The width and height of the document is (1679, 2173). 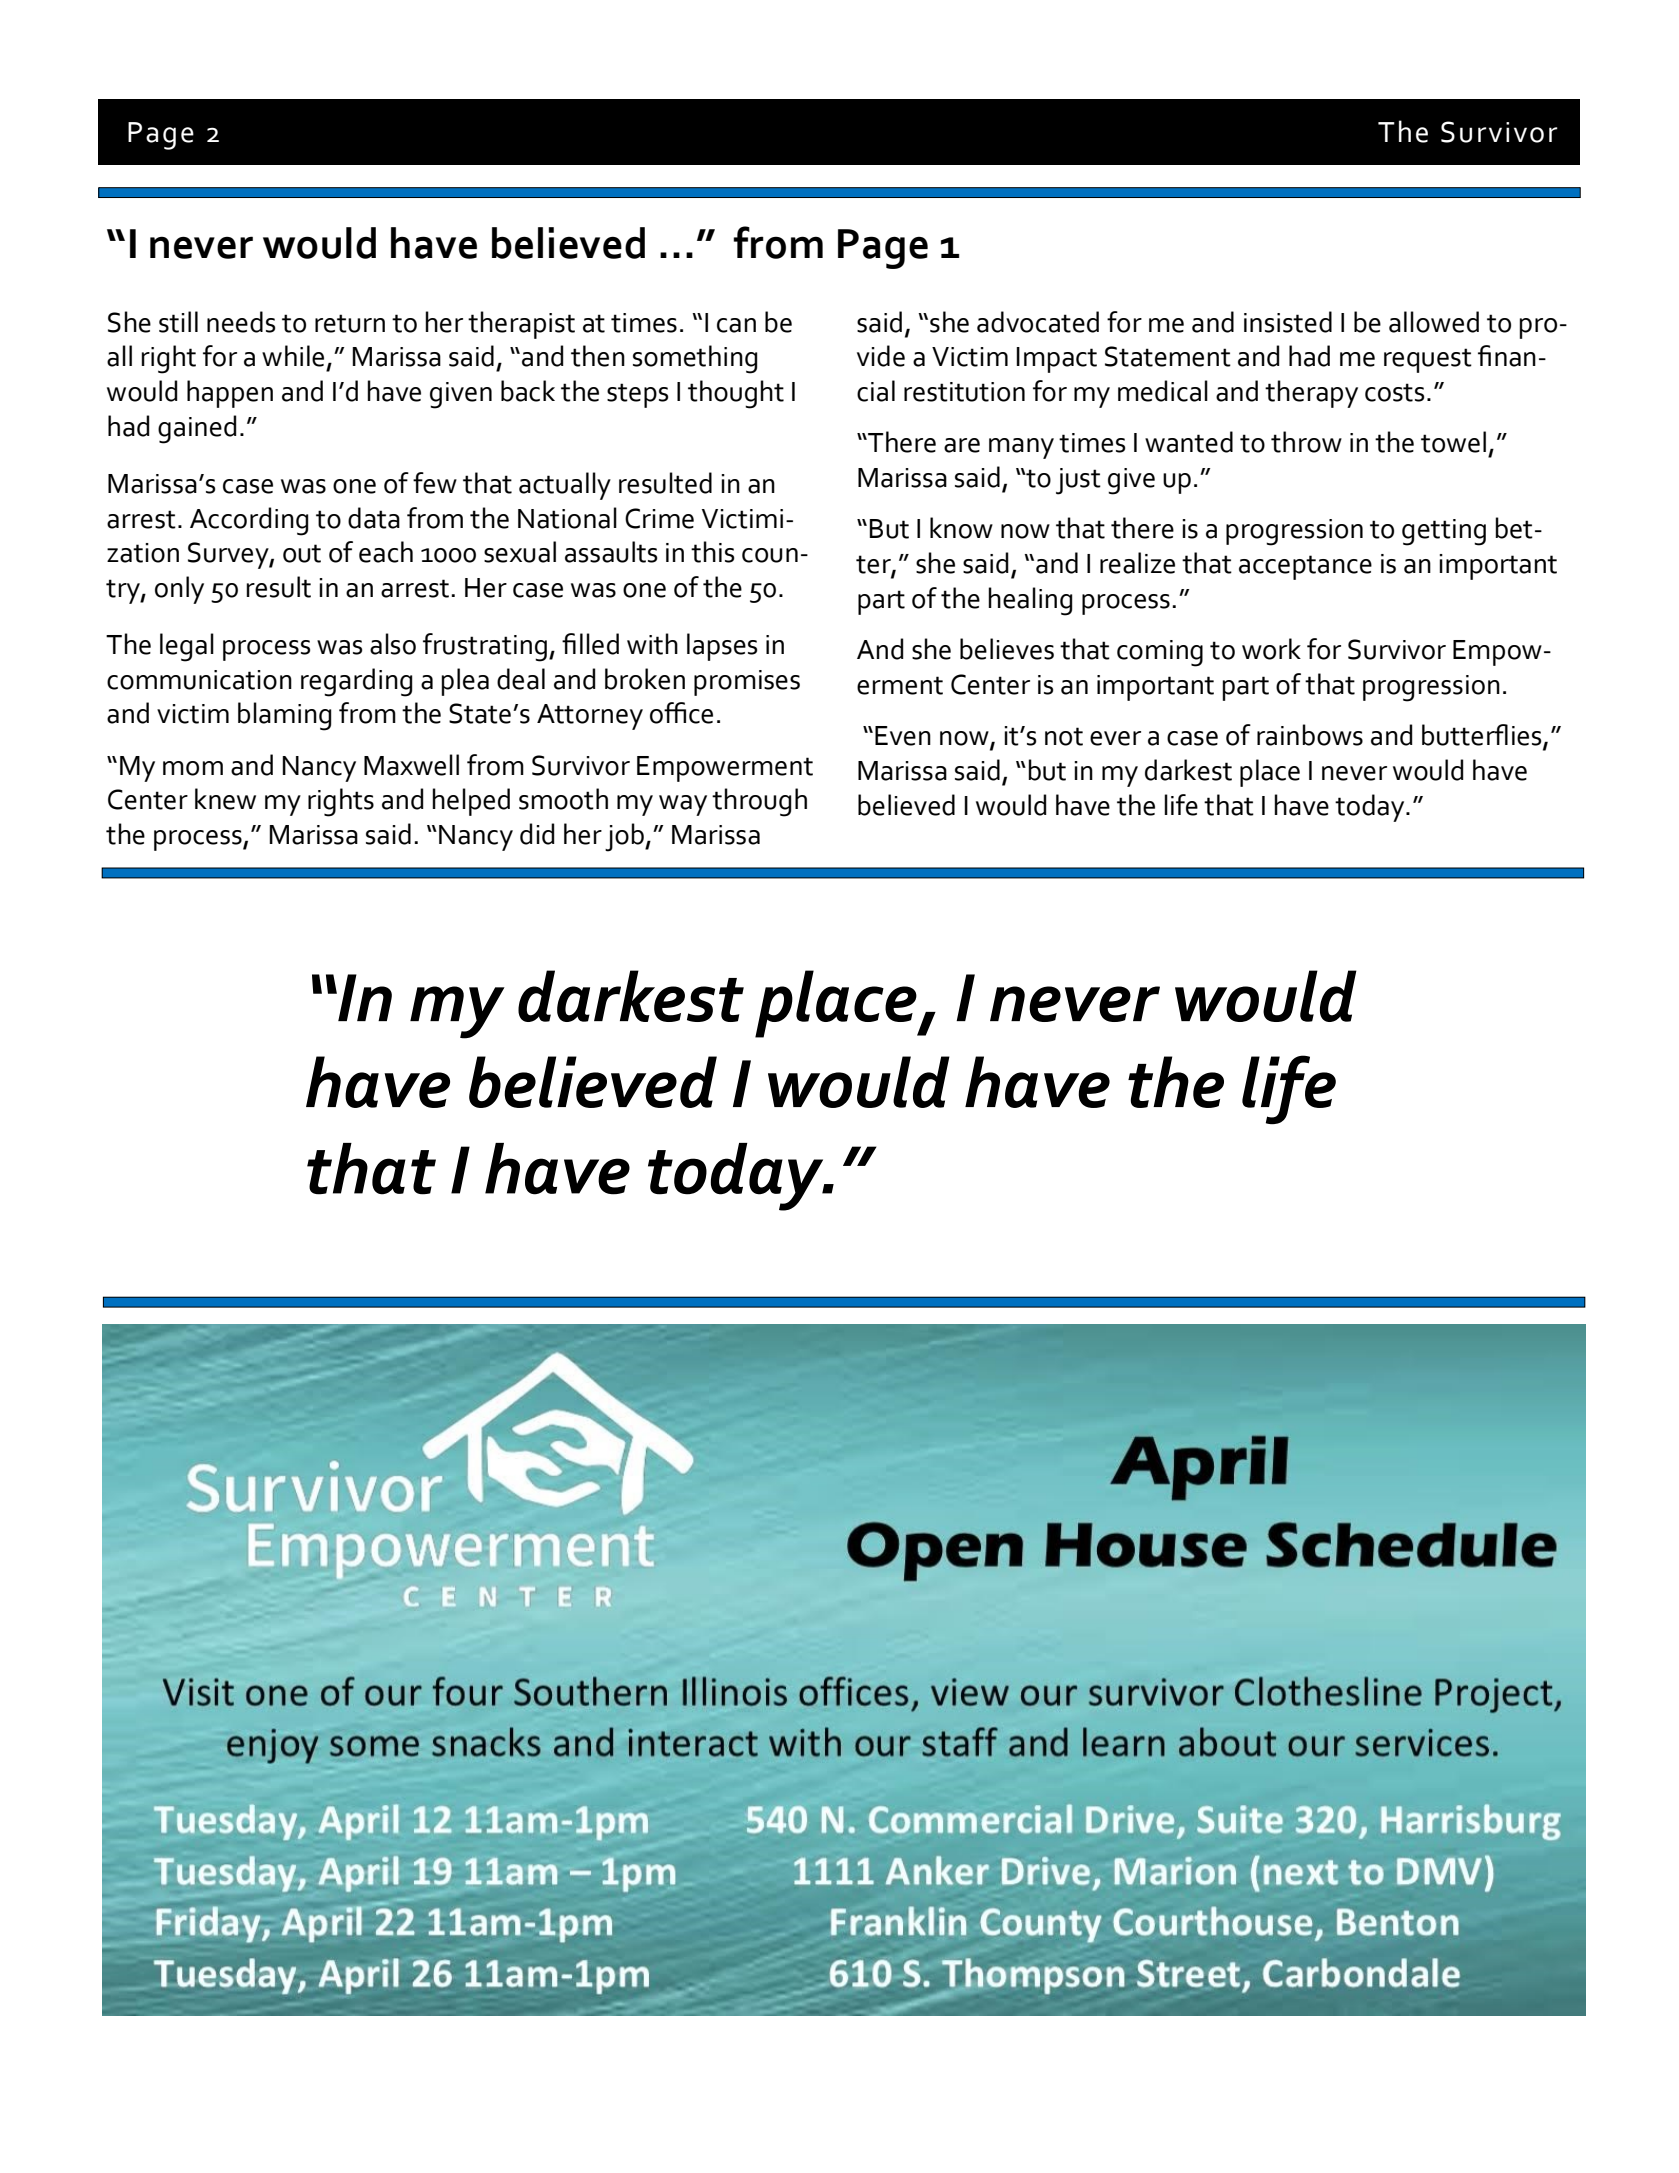 What do you see at coordinates (736, 325) in the document?
I see `can` at bounding box center [736, 325].
